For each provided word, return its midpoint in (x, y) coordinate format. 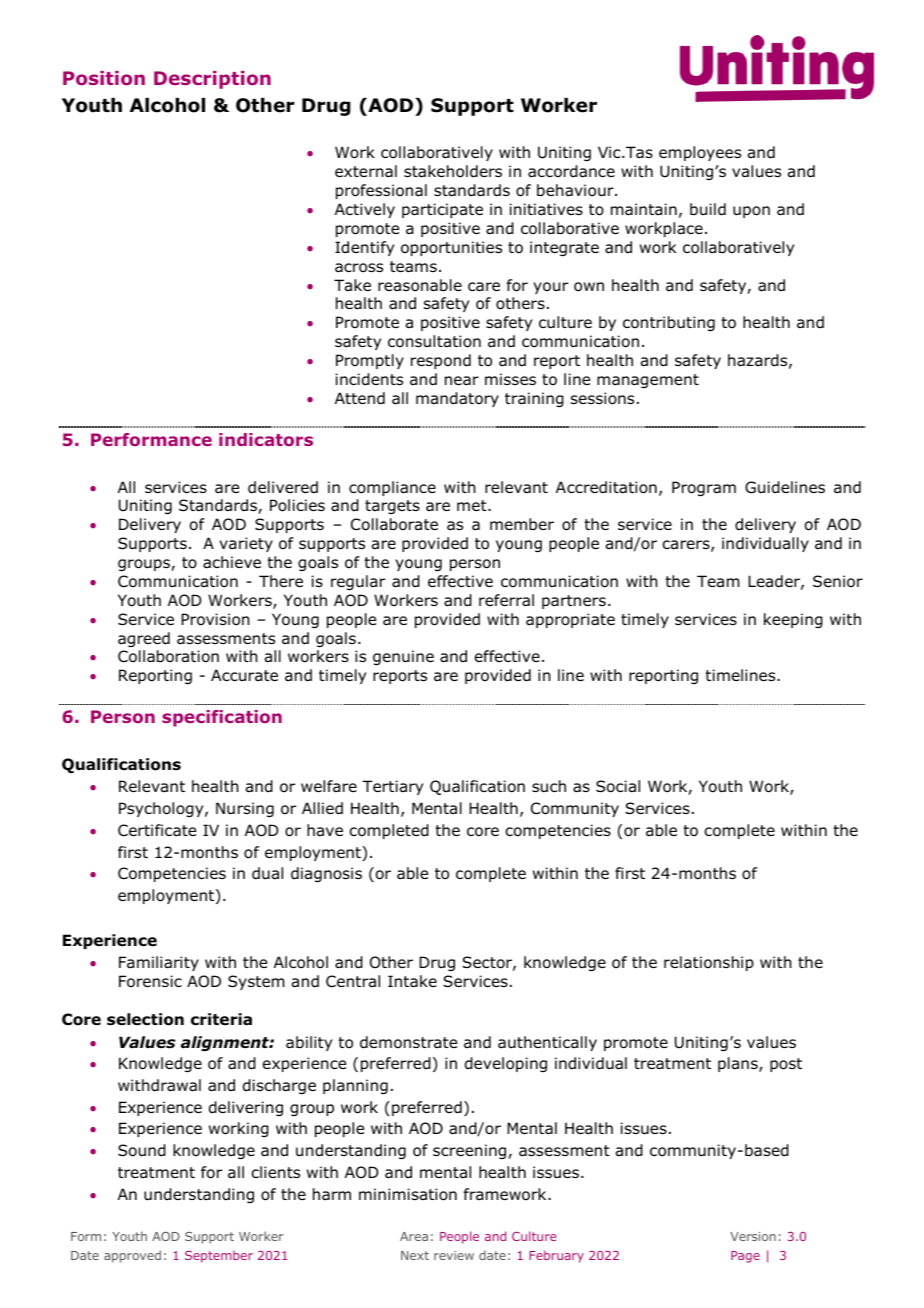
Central (353, 981)
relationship (709, 963)
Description (212, 80)
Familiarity (159, 963)
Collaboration (168, 656)
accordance (571, 171)
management (648, 381)
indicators (266, 439)
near (462, 380)
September (219, 1256)
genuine (403, 657)
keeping (793, 620)
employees (700, 153)
